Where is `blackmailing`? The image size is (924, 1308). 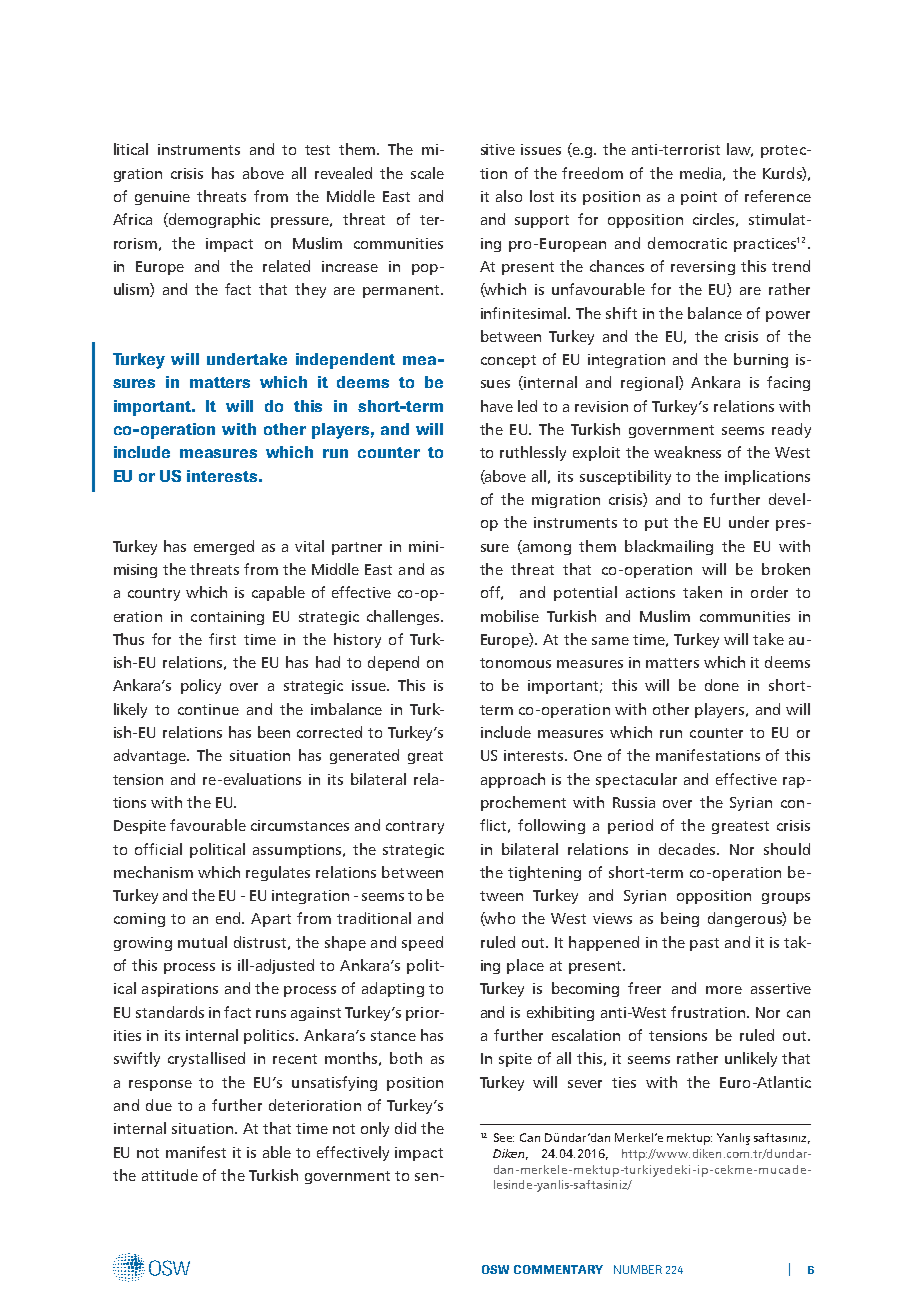 blackmailing is located at coordinates (669, 547).
